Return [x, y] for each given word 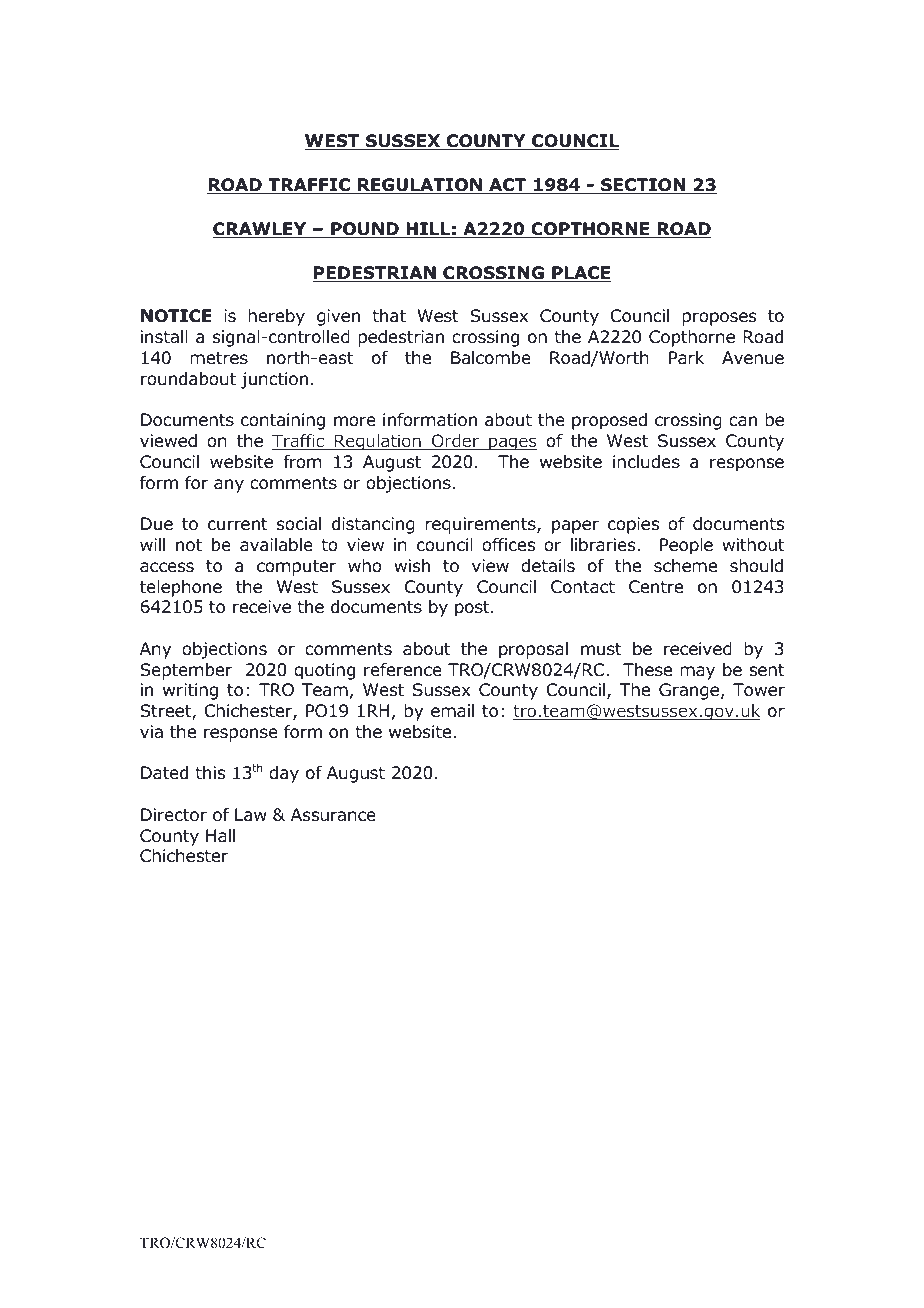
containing [283, 421]
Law [251, 815]
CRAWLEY [261, 230]
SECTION [643, 186]
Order [455, 442]
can [743, 421]
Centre [656, 587]
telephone [181, 588]
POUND [365, 230]
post [473, 609]
